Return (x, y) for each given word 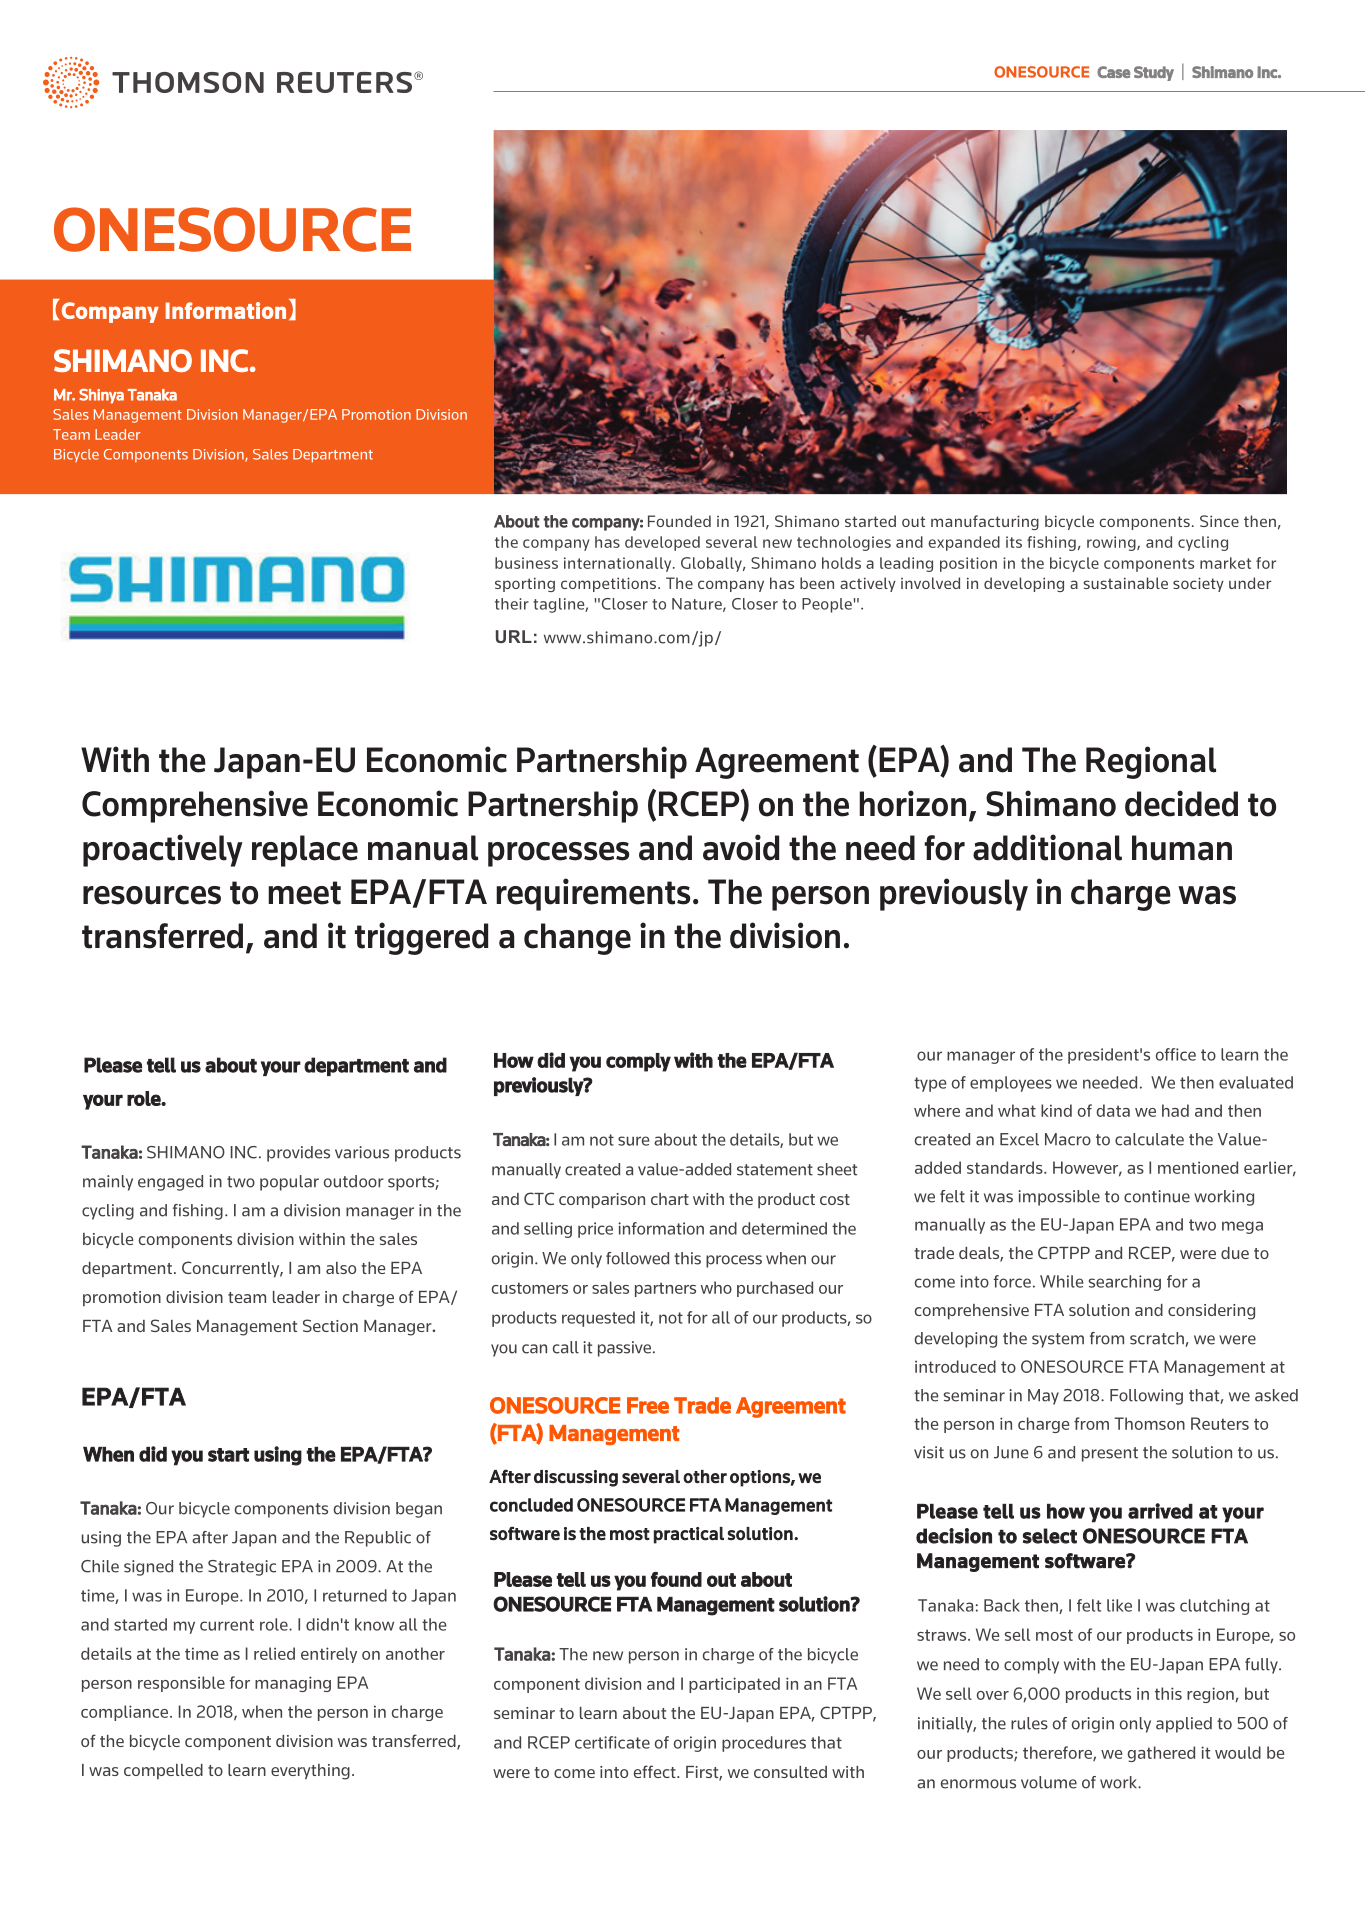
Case (1113, 72)
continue (1157, 1196)
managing (293, 1684)
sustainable (1126, 583)
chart (670, 1199)
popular (289, 1183)
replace (305, 851)
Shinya (101, 396)
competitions (610, 584)
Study (1154, 73)
